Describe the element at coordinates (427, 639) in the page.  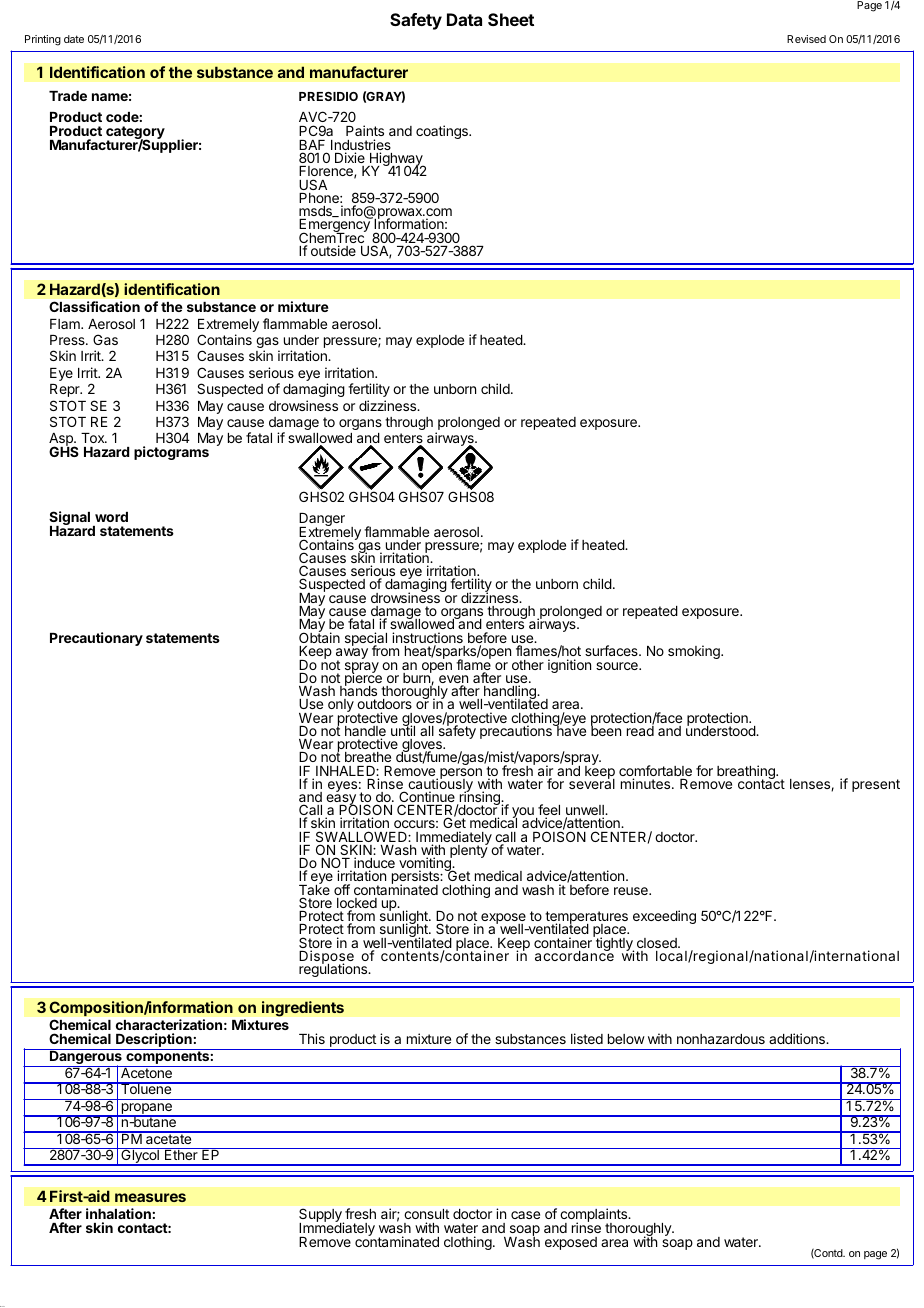
I see `instructions` at that location.
